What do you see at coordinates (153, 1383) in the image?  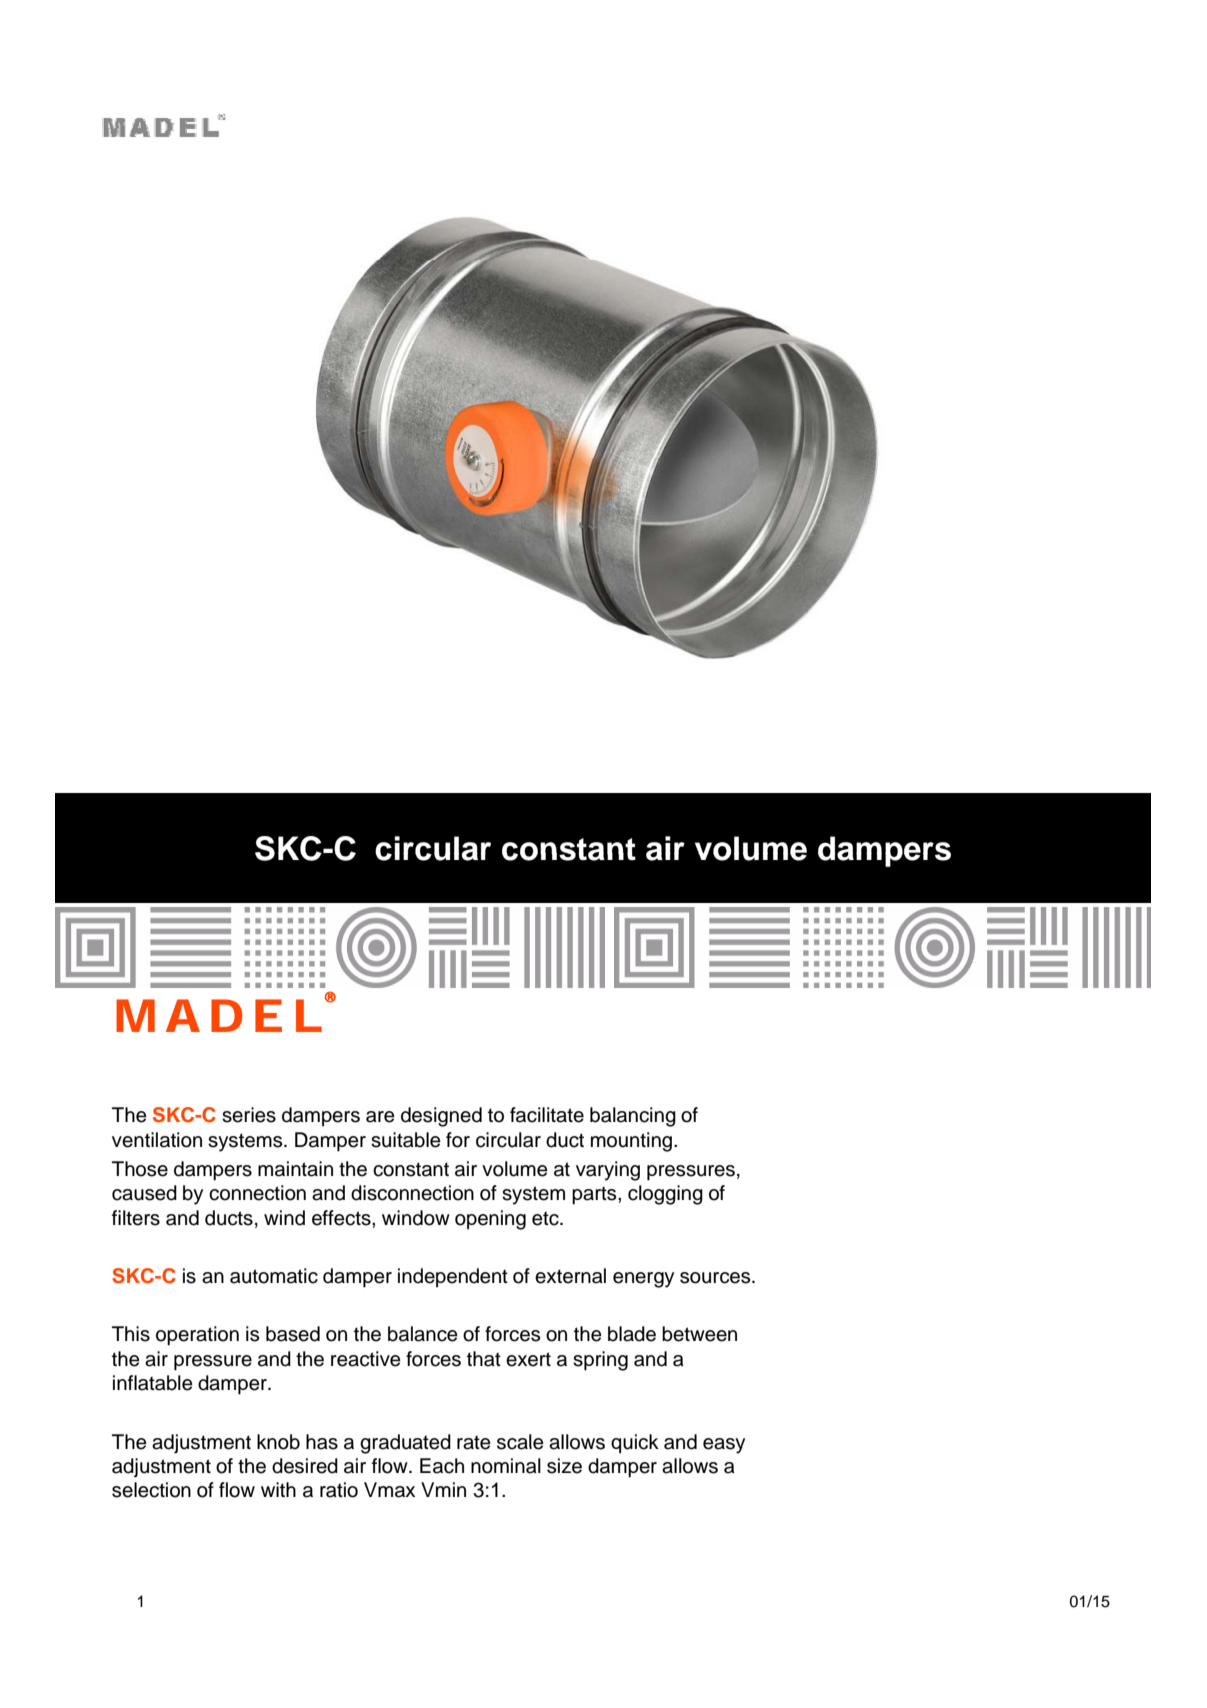 I see `inflatable` at bounding box center [153, 1383].
